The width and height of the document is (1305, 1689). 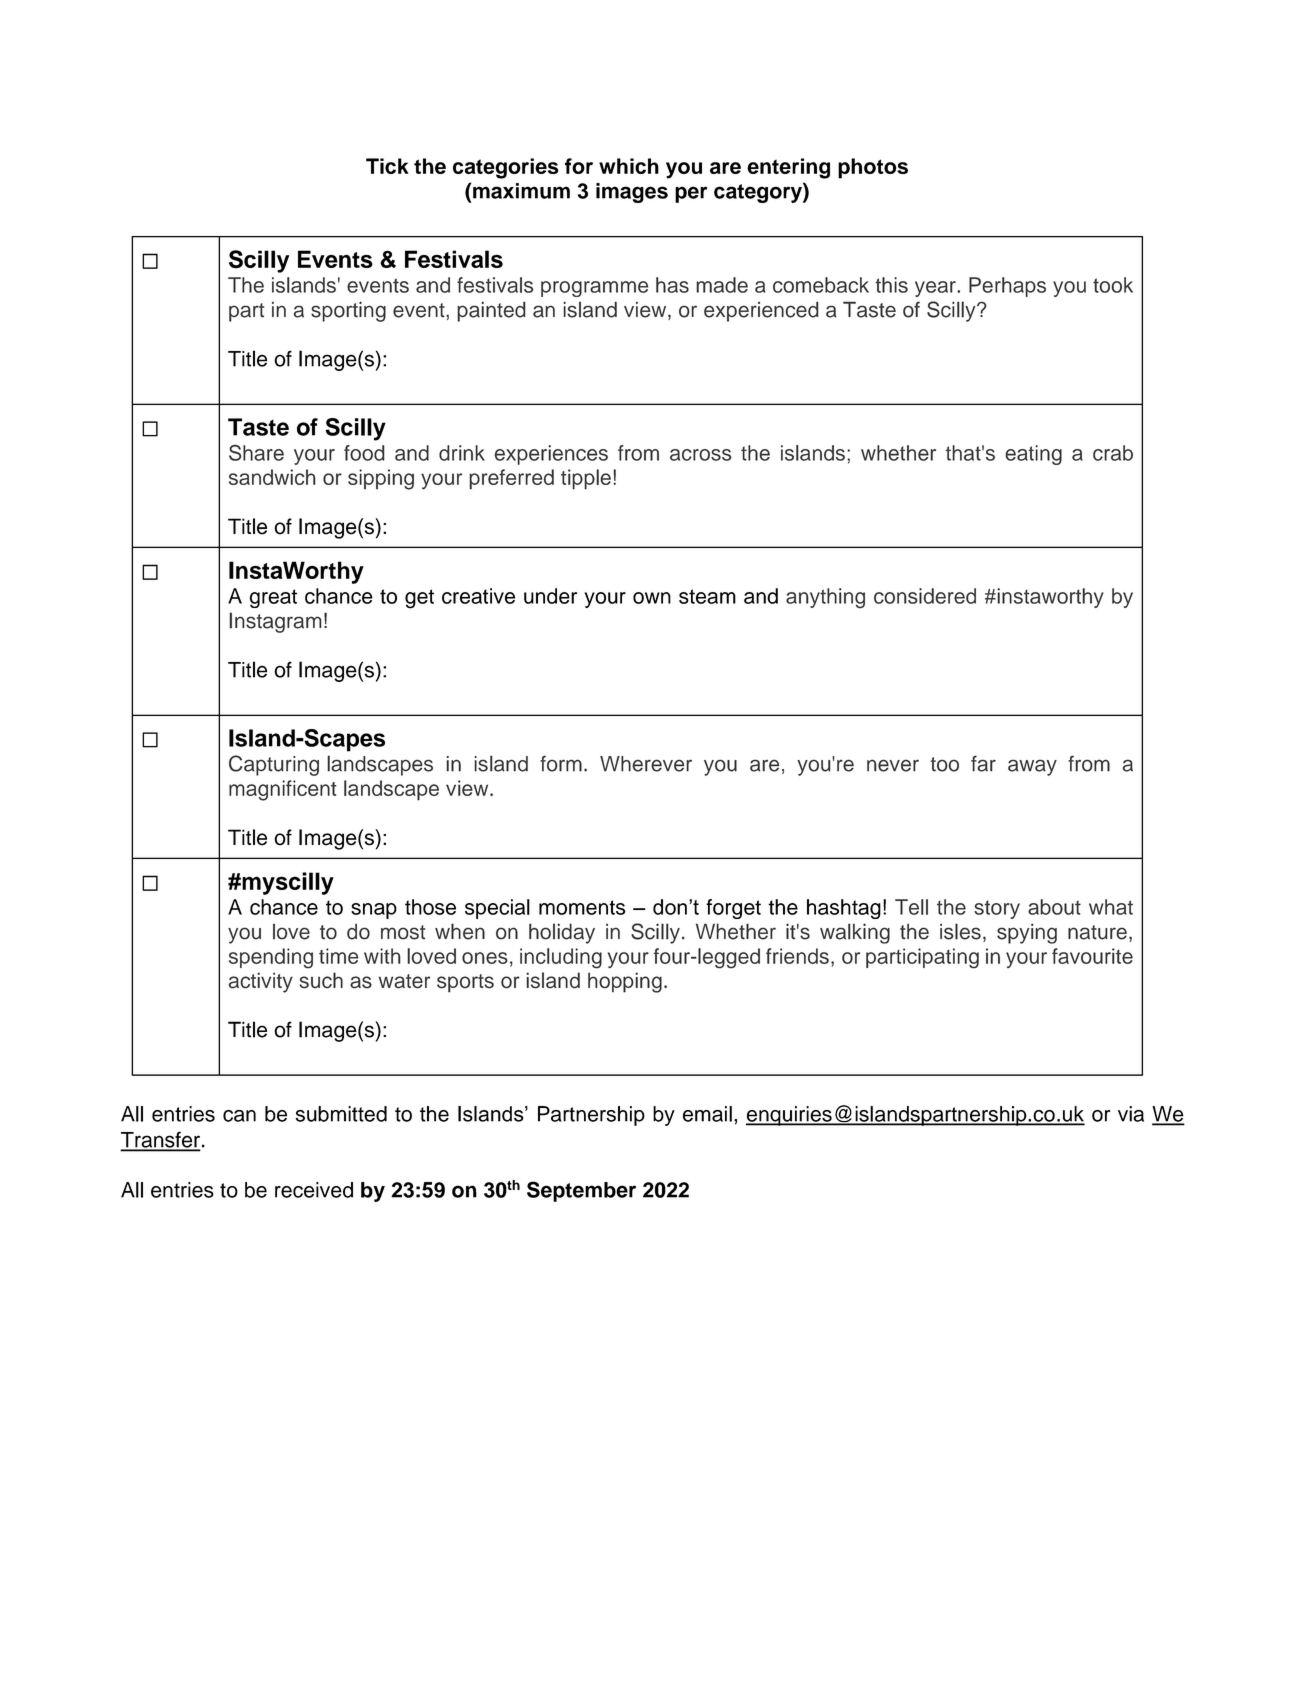 I want to click on food, so click(x=364, y=453).
